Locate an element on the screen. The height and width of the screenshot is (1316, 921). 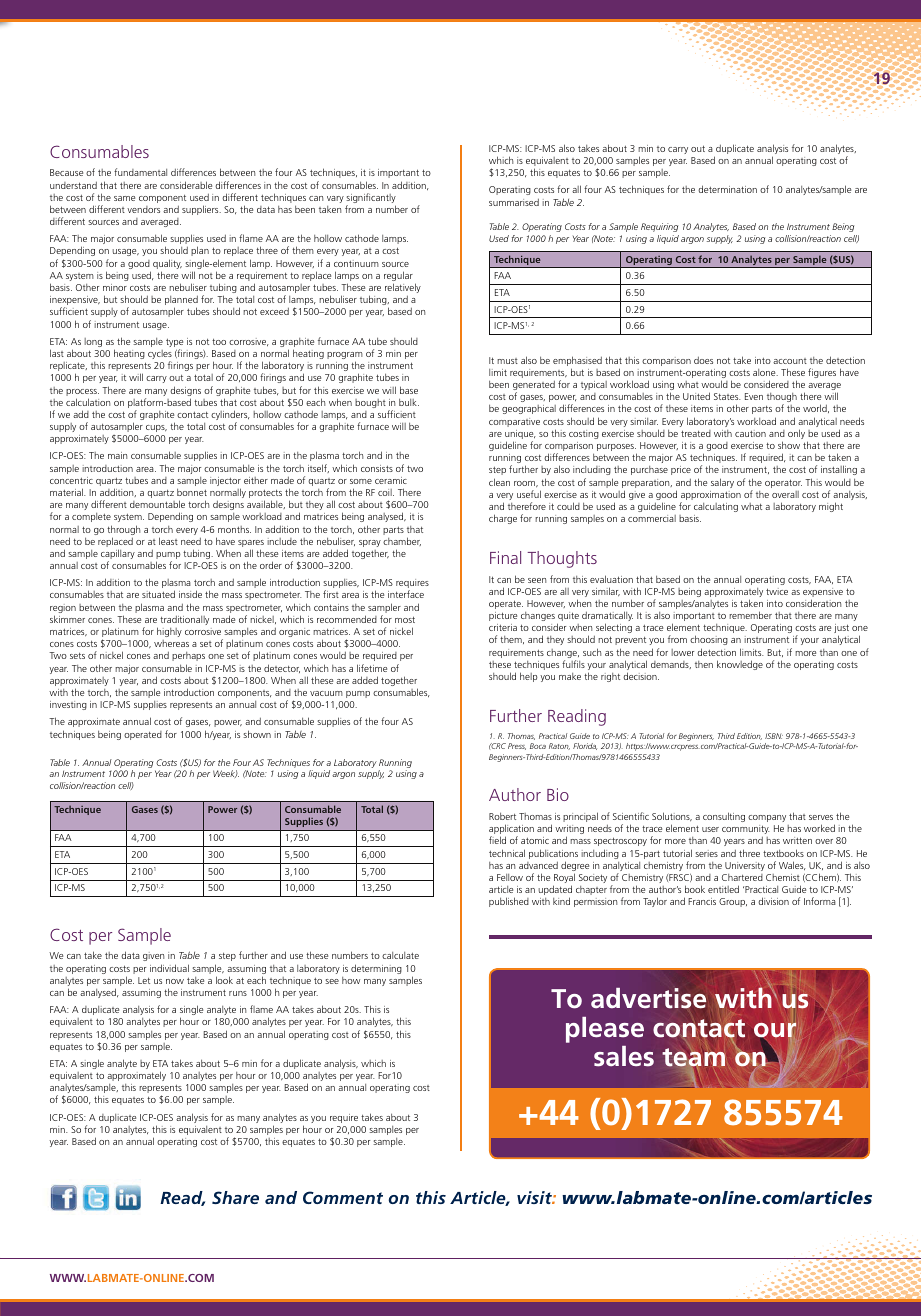
twice is located at coordinates (777, 591).
